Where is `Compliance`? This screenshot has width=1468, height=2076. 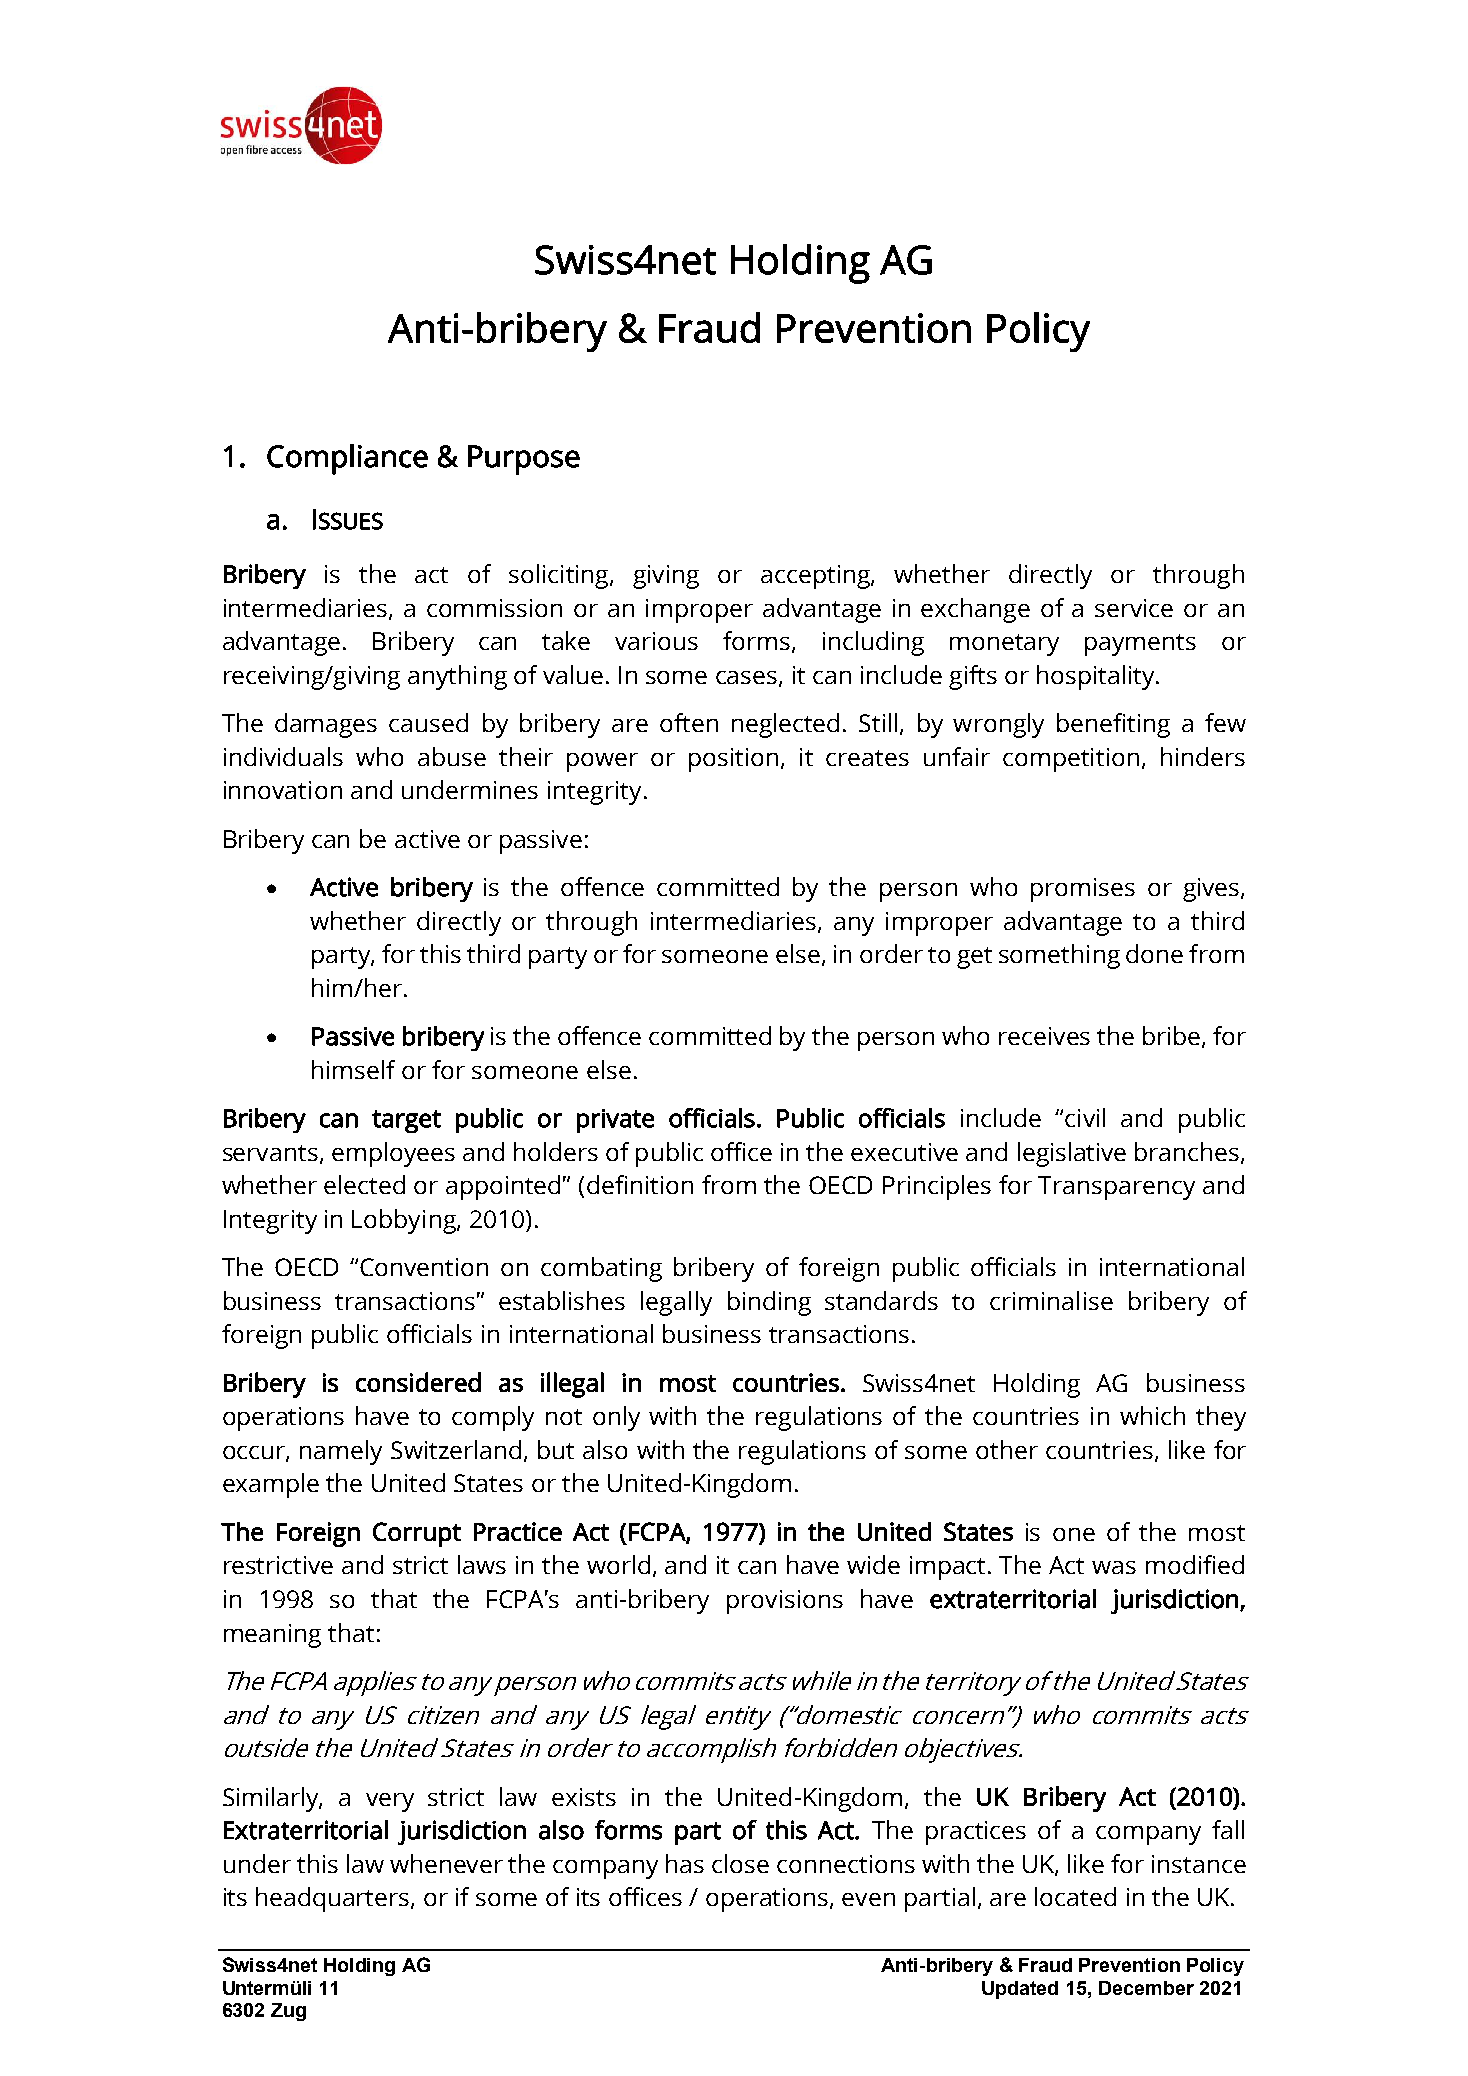 Compliance is located at coordinates (347, 459).
